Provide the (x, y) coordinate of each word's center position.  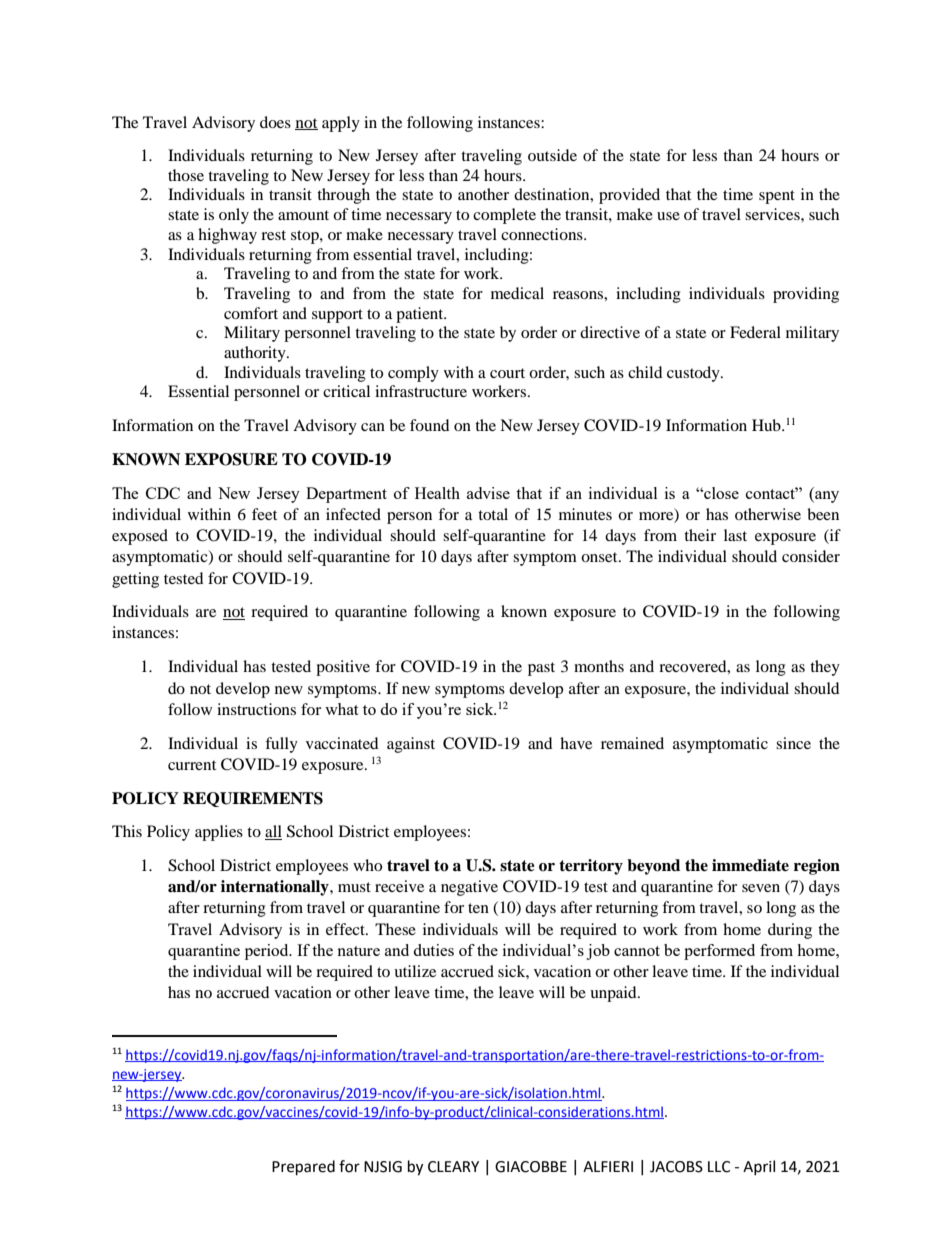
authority (256, 354)
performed (719, 952)
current (192, 765)
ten (478, 908)
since (793, 743)
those (186, 175)
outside (552, 155)
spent (777, 197)
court (507, 373)
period (268, 952)
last (735, 535)
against (411, 745)
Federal (755, 332)
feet (264, 514)
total (493, 514)
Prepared (303, 1168)
